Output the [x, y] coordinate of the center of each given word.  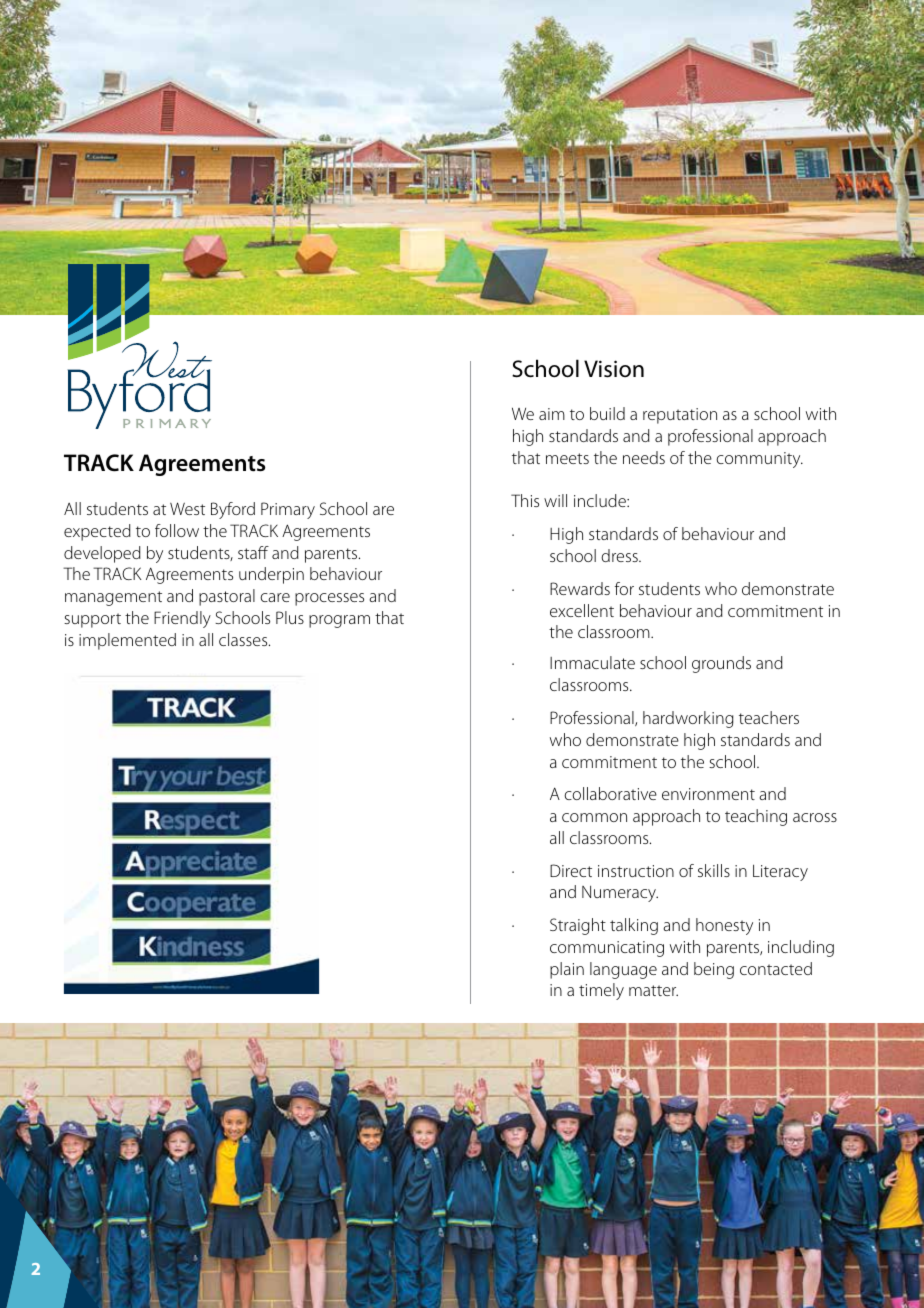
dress [620, 555]
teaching [756, 817]
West [187, 508]
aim [552, 414]
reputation [680, 416]
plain [567, 970]
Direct [571, 870]
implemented [127, 641]
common [594, 817]
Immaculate [592, 662]
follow [177, 530]
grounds [721, 664]
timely [601, 991]
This [525, 500]
